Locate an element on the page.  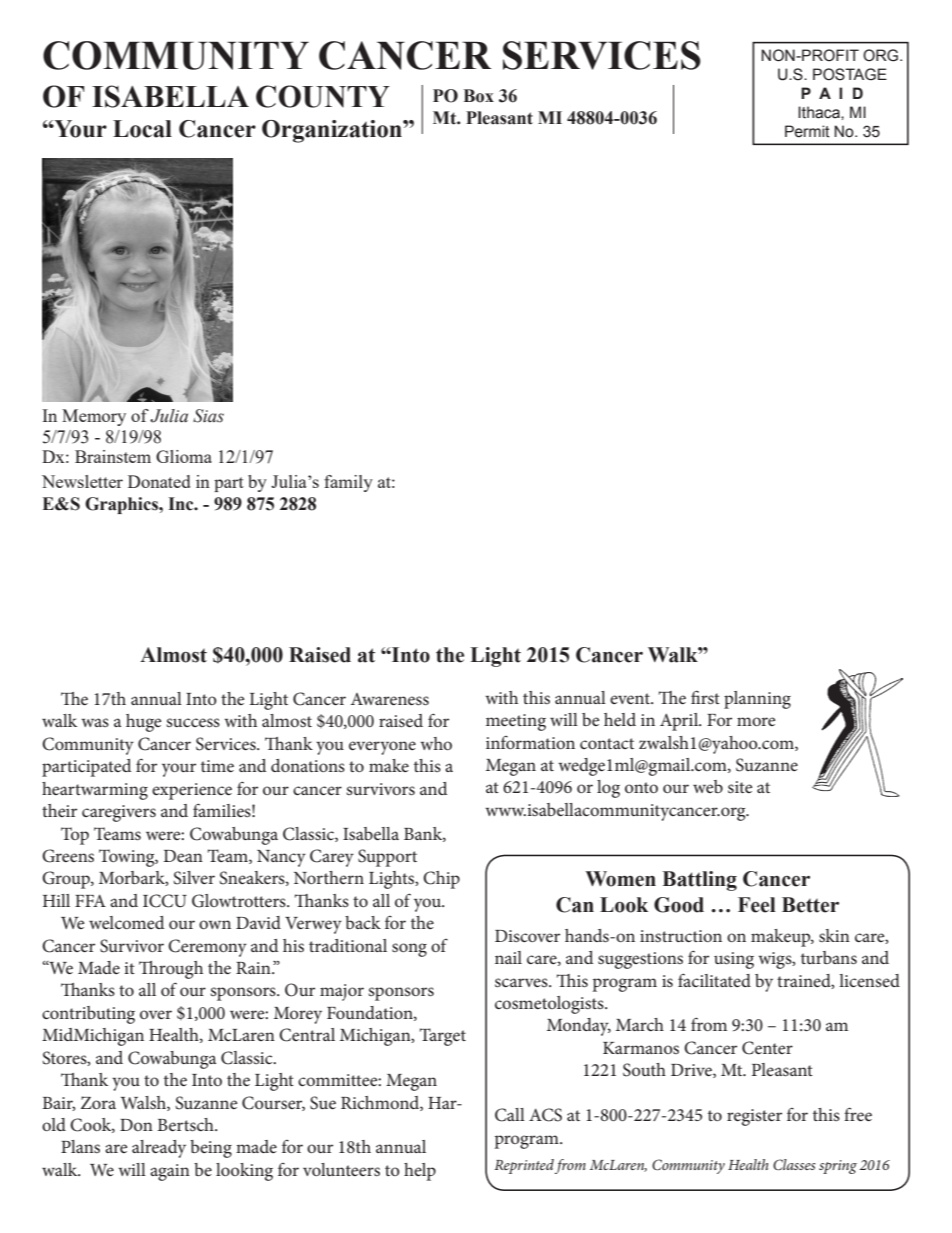
Glioma is located at coordinates (184, 456).
